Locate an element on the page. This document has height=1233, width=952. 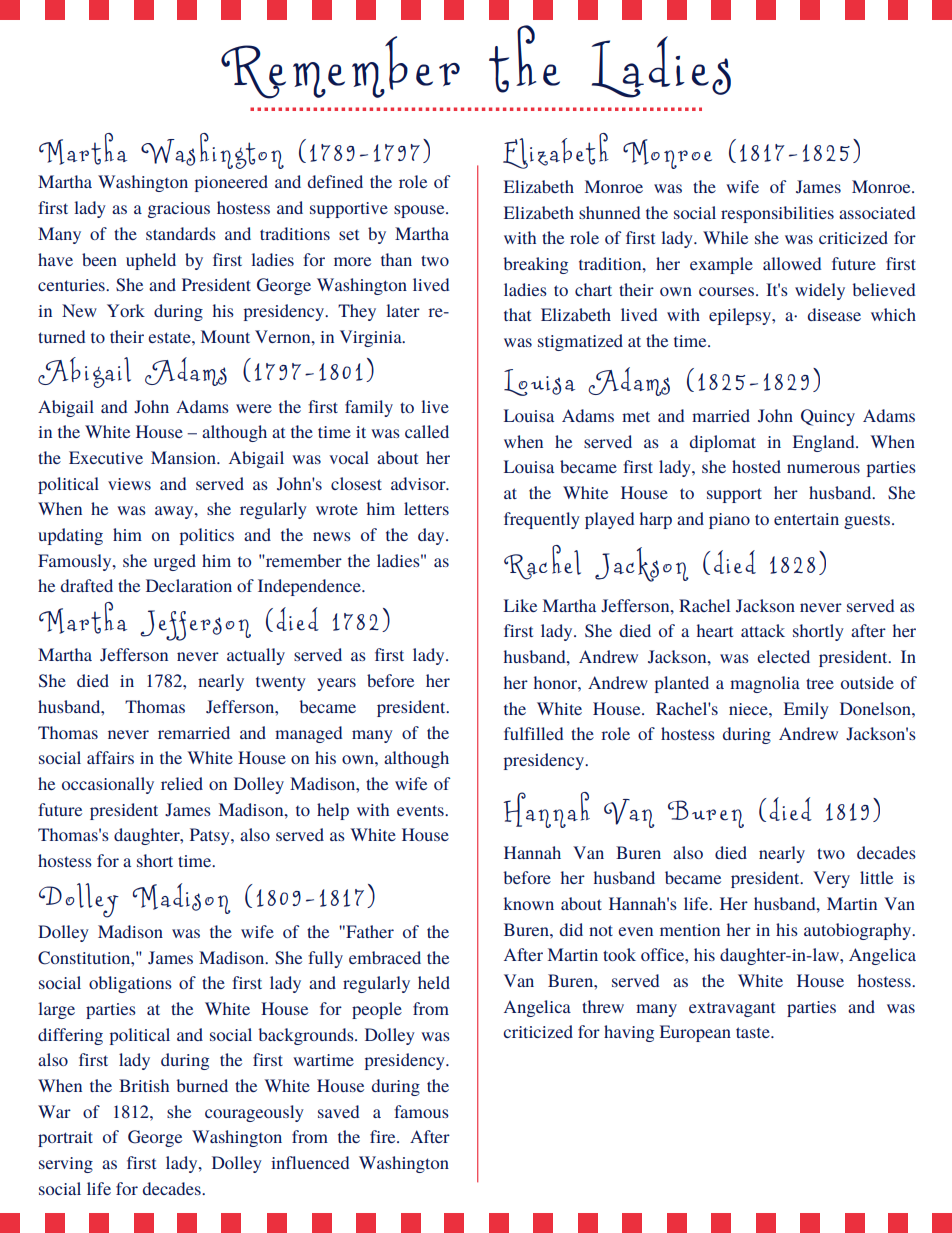
fulfilled is located at coordinates (533, 733).
